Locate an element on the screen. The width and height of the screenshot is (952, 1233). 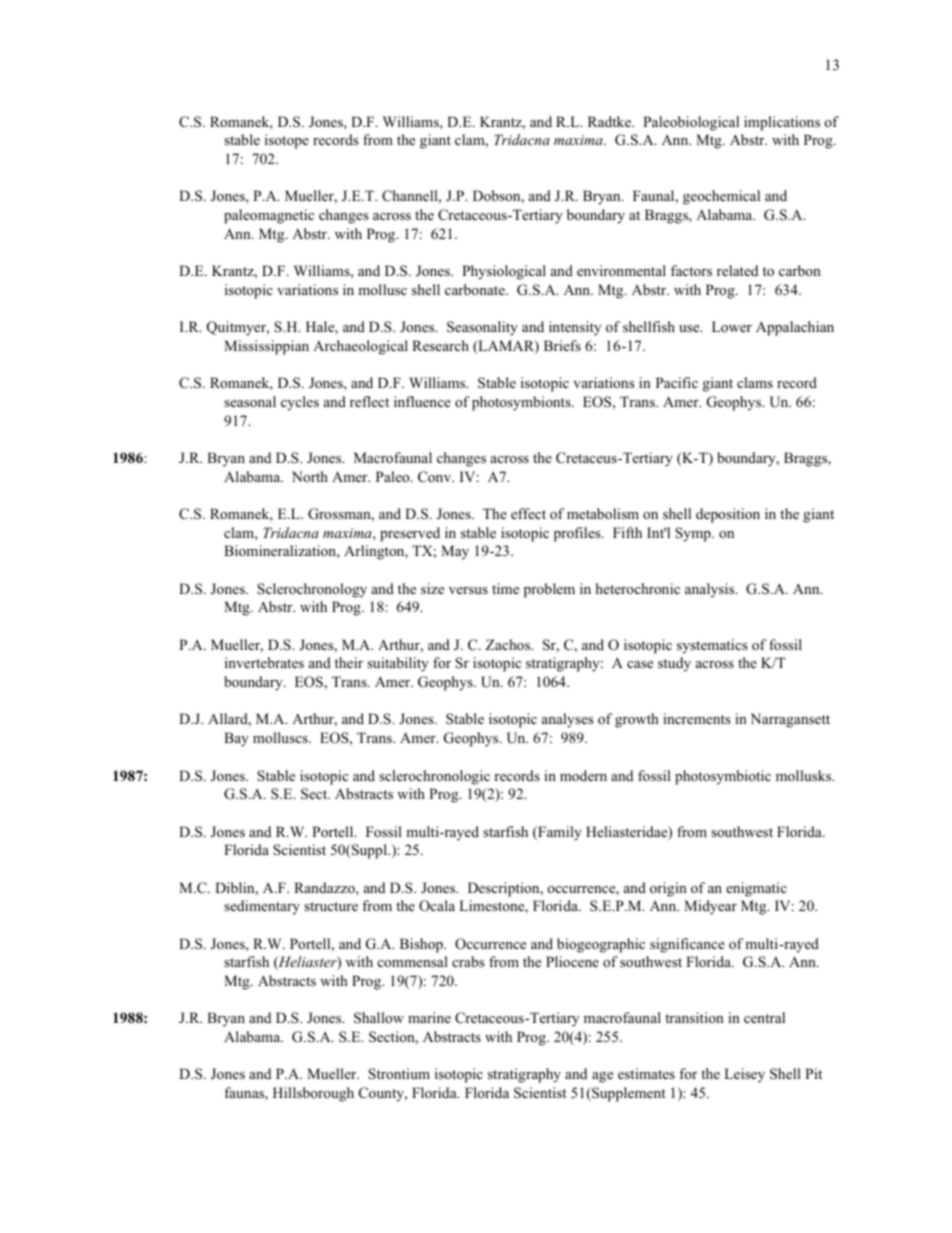
deposition is located at coordinates (728, 515).
